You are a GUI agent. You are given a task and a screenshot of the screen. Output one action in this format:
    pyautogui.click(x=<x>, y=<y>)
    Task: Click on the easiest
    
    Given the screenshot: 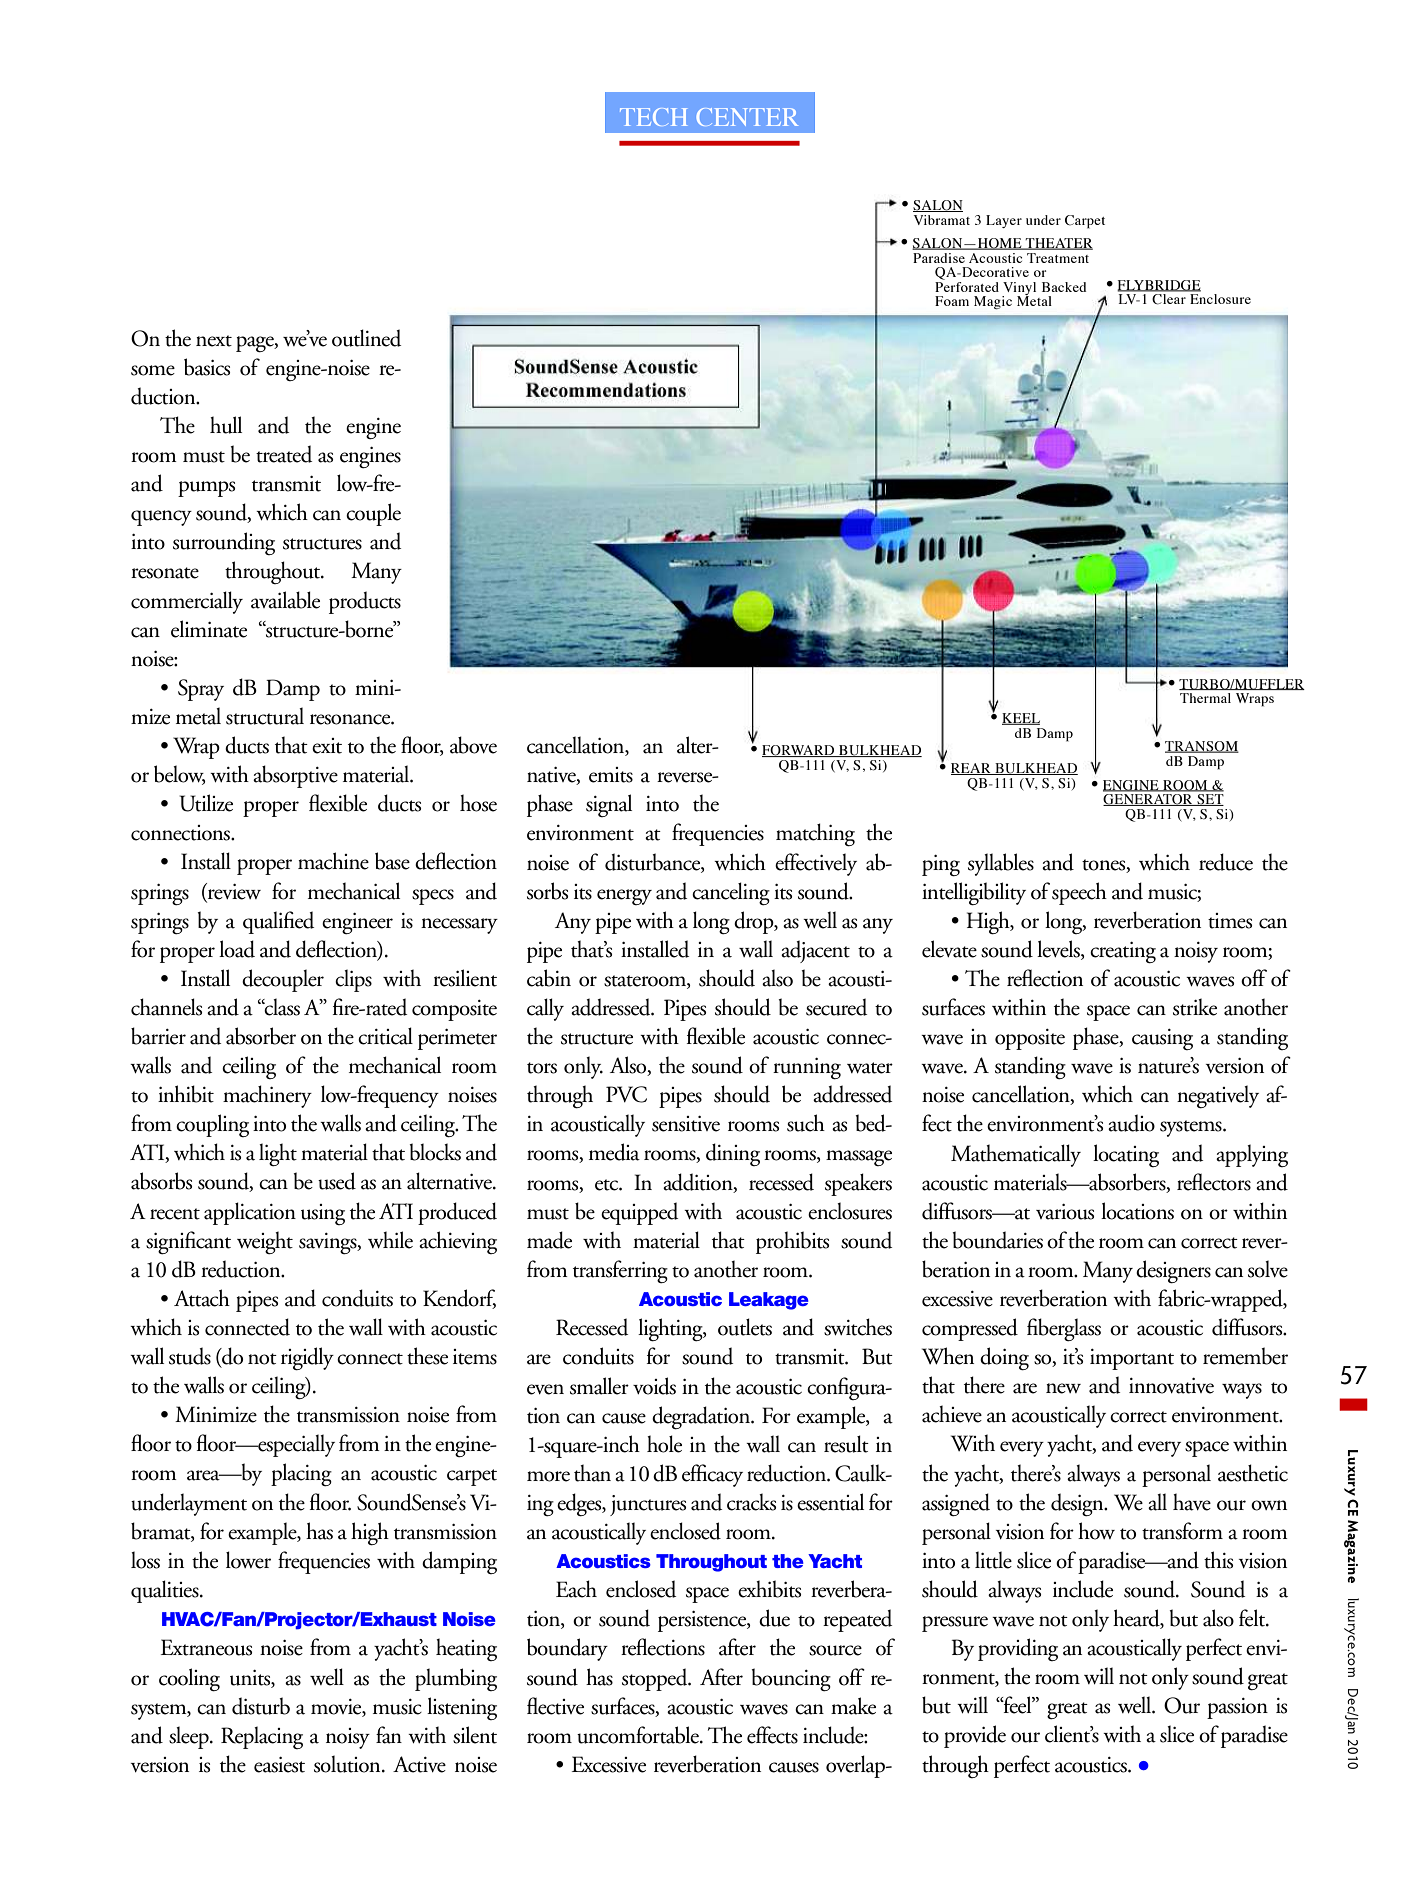 What is the action you would take?
    pyautogui.click(x=279, y=1765)
